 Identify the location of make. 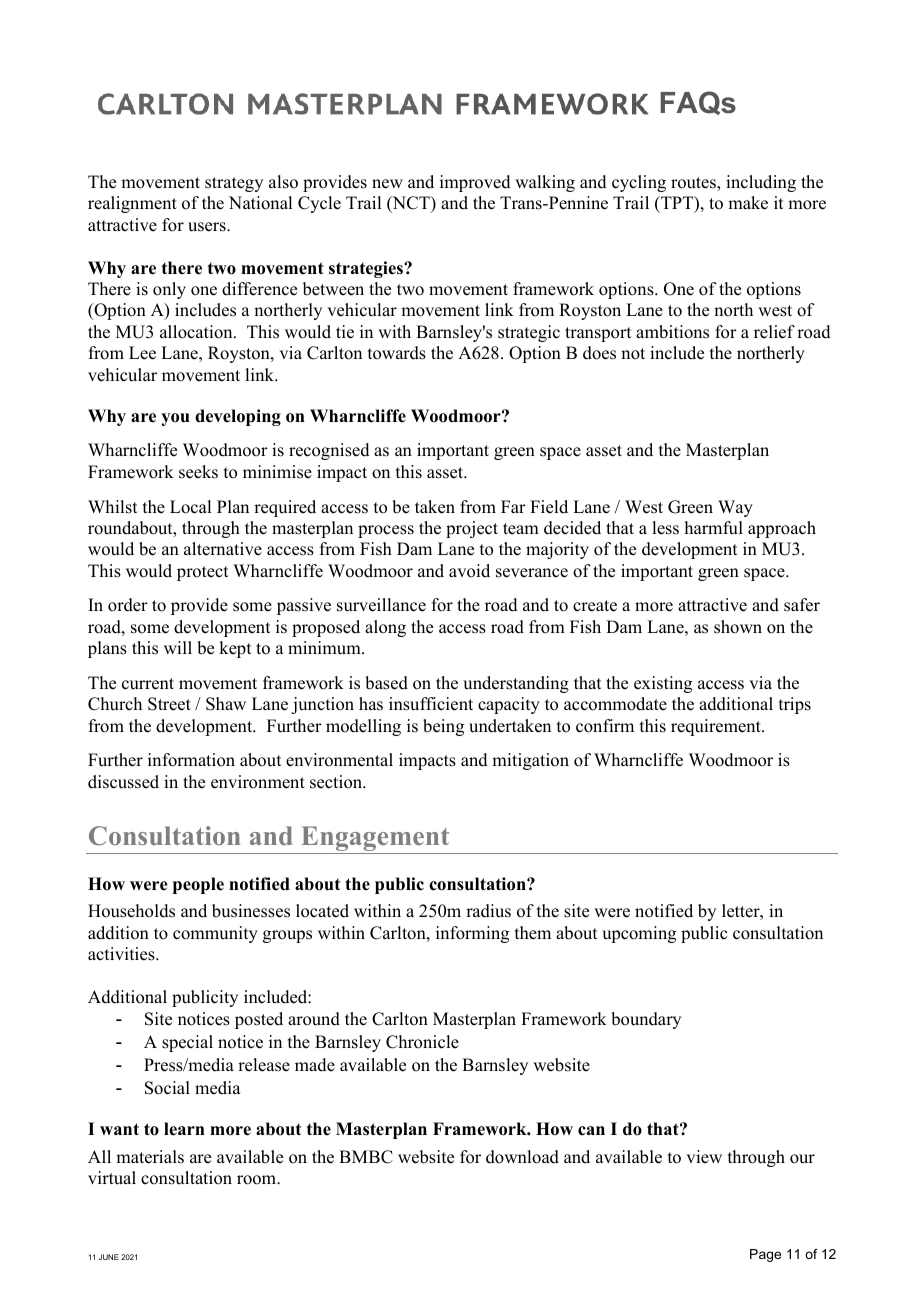
(748, 203).
